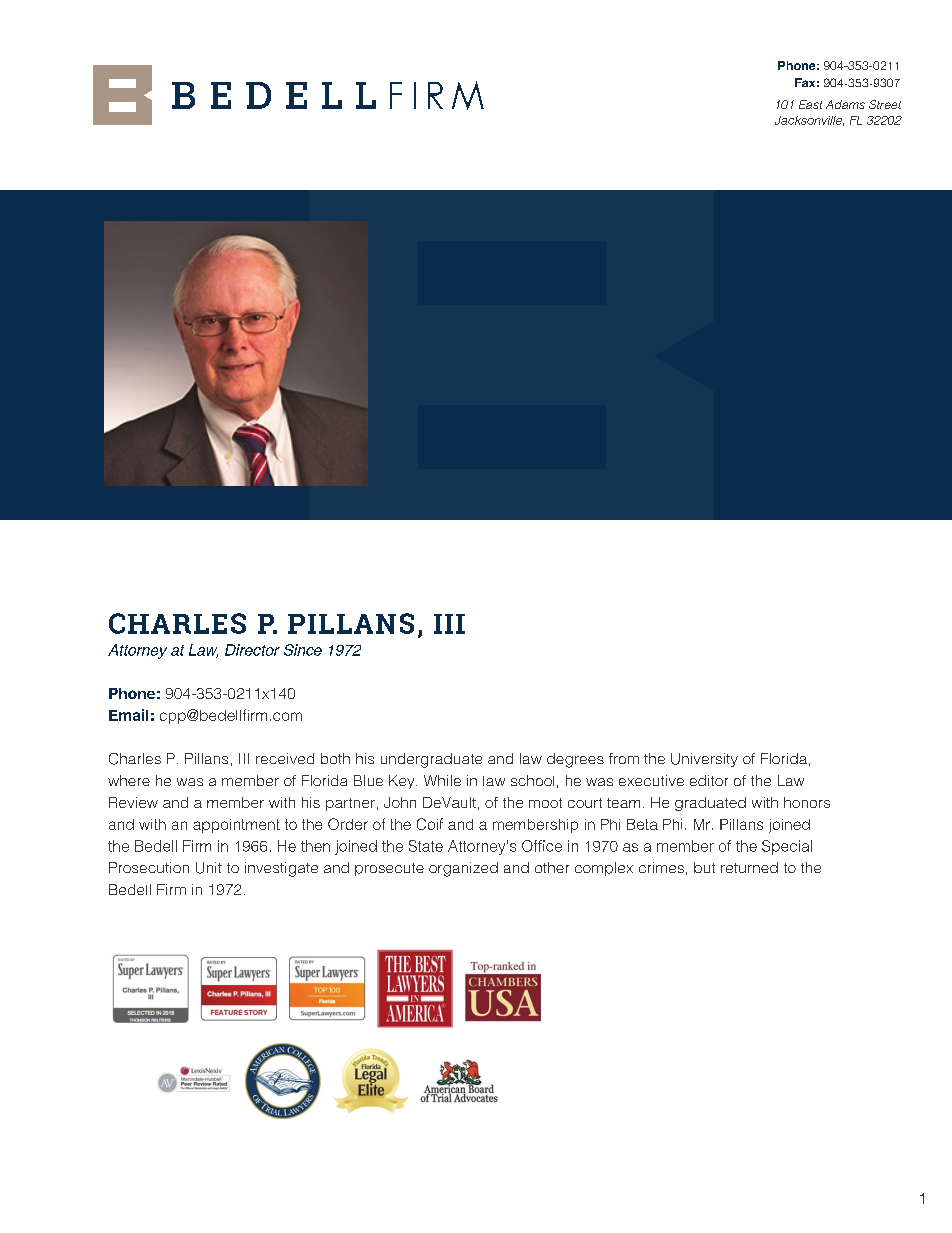 This image has height=1233, width=952. I want to click on Street, so click(885, 104).
